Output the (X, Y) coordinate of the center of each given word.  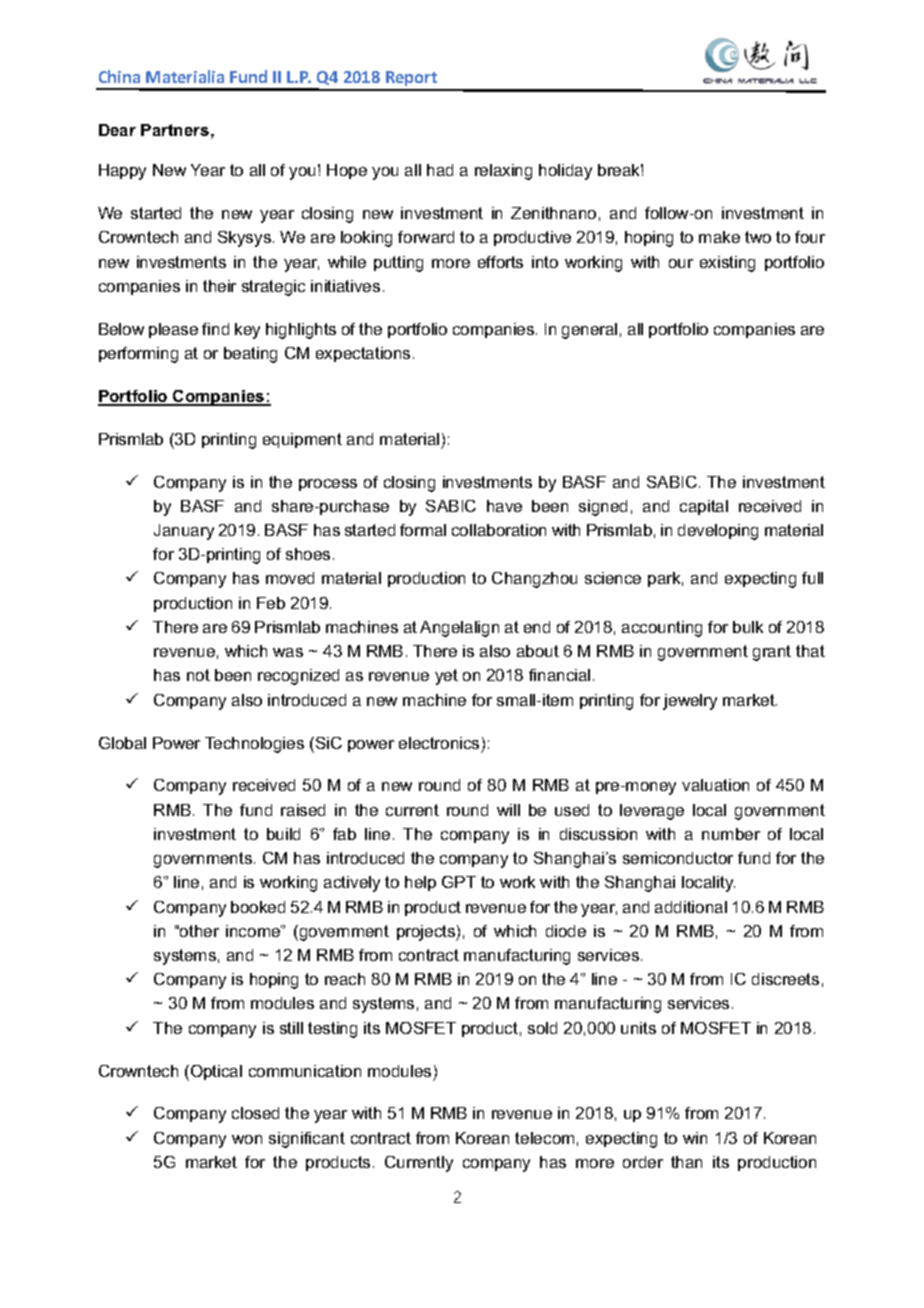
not (198, 675)
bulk (748, 627)
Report (412, 80)
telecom (544, 1138)
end (537, 627)
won (247, 1139)
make (719, 237)
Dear (117, 130)
